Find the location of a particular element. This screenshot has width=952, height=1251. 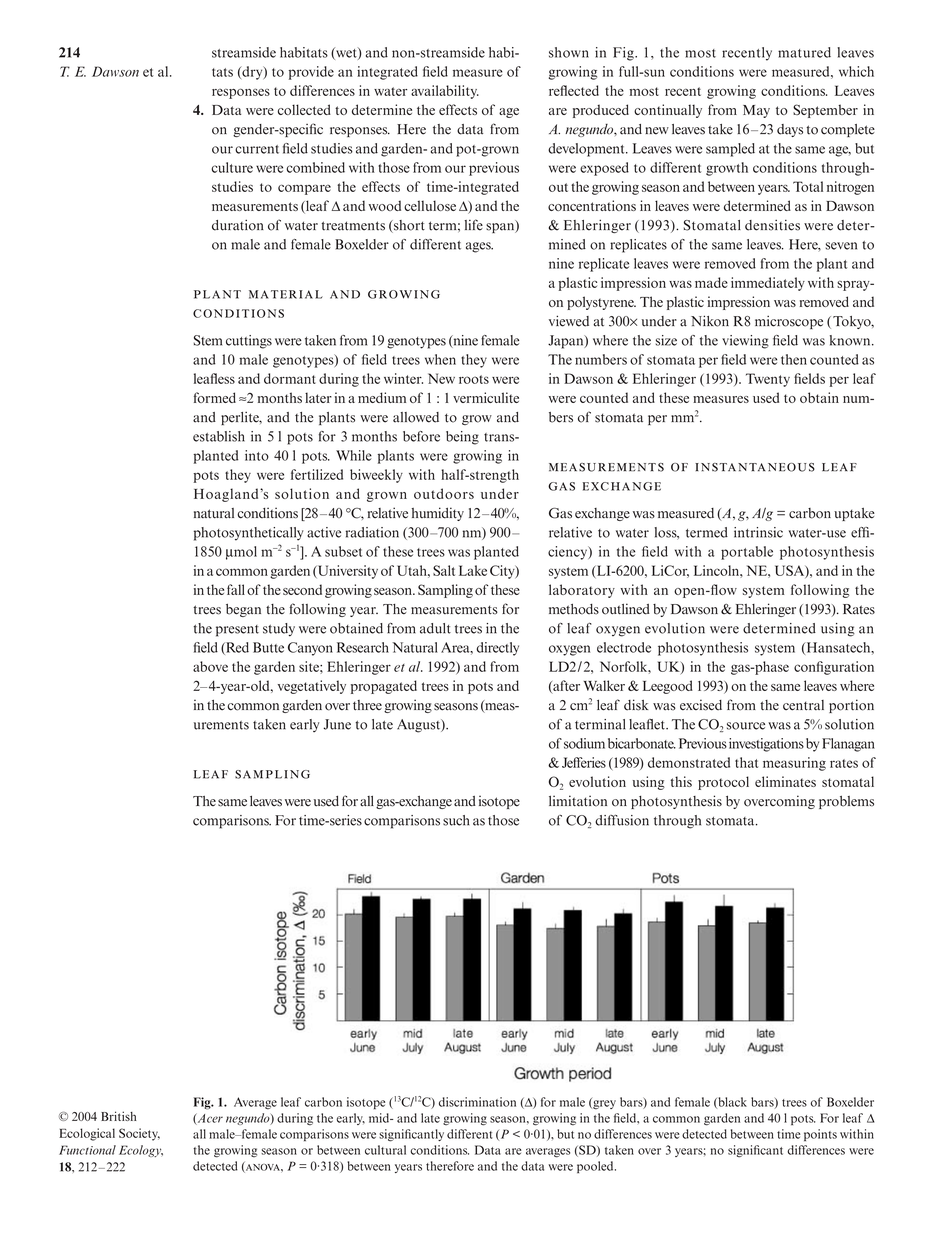

June is located at coordinates (337, 724).
